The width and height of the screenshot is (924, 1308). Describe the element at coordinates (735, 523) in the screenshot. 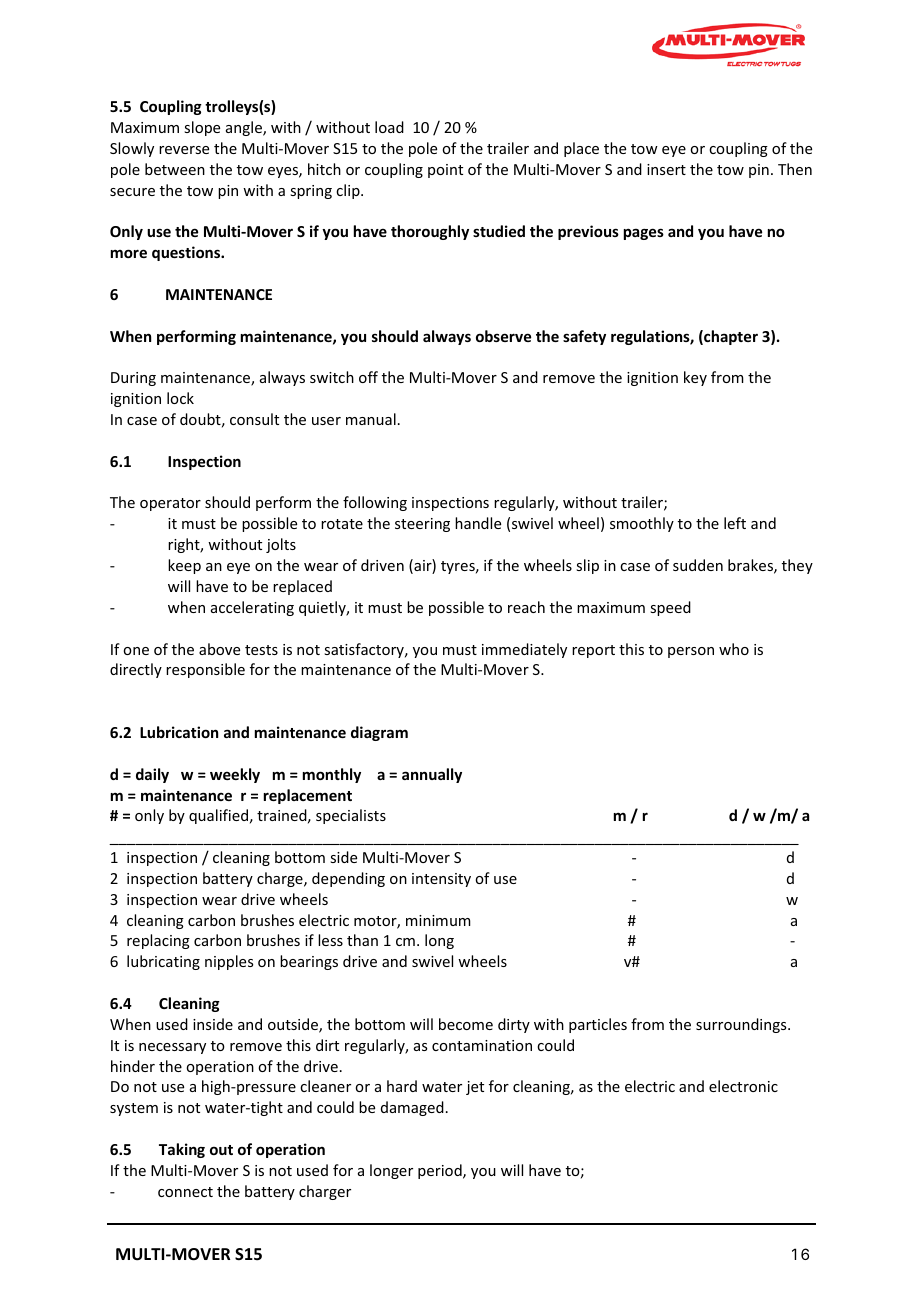

I see `left` at that location.
